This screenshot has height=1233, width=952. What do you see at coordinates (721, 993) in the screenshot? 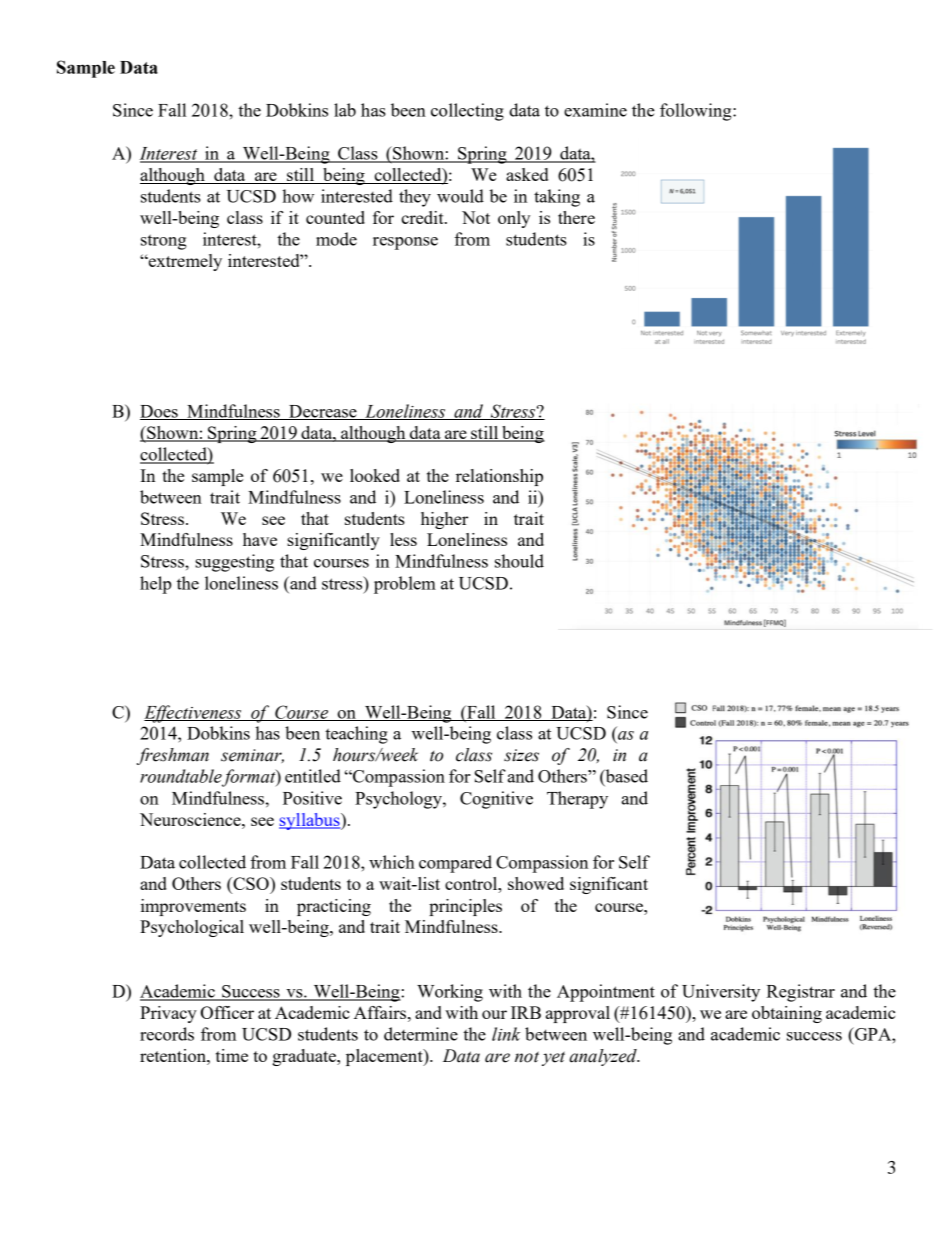
I see `University` at bounding box center [721, 993].
